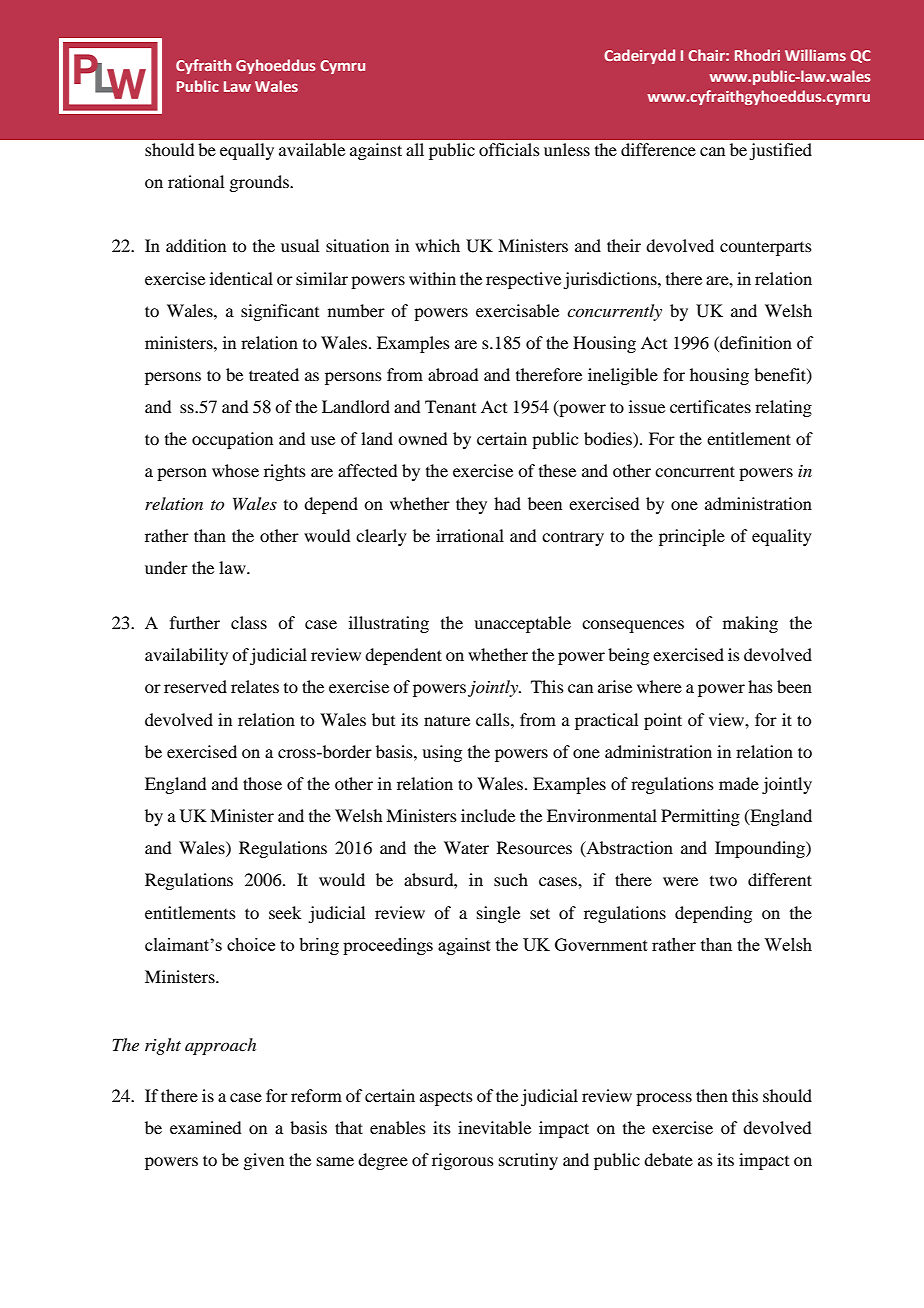 The width and height of the document is (924, 1308). Describe the element at coordinates (511, 879) in the document. I see `such` at that location.
